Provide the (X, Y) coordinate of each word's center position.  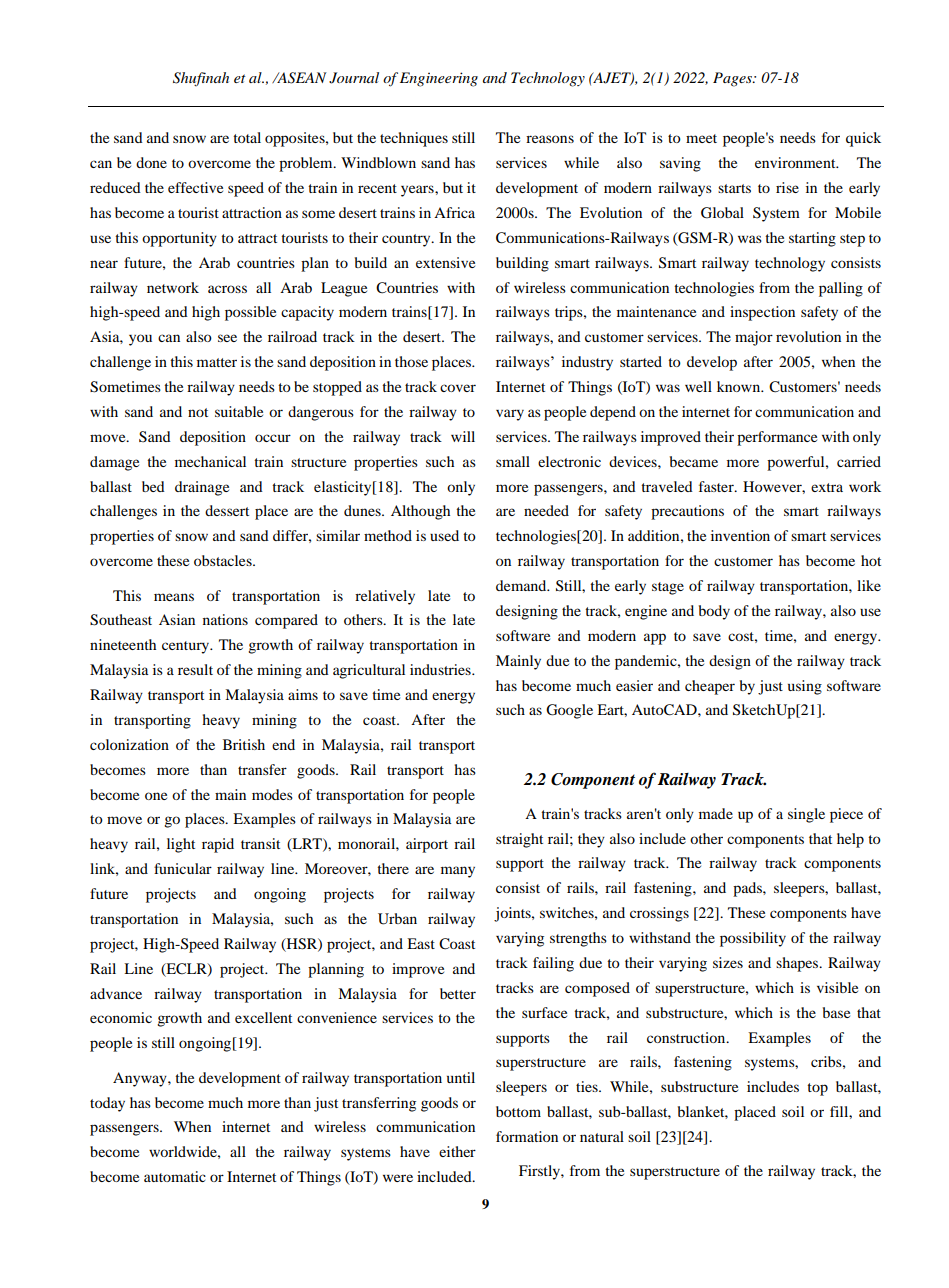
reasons (550, 139)
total (247, 137)
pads (748, 889)
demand (522, 585)
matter (217, 362)
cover (458, 388)
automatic (175, 1176)
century (187, 647)
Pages (733, 79)
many (458, 872)
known (740, 386)
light (181, 845)
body (714, 612)
